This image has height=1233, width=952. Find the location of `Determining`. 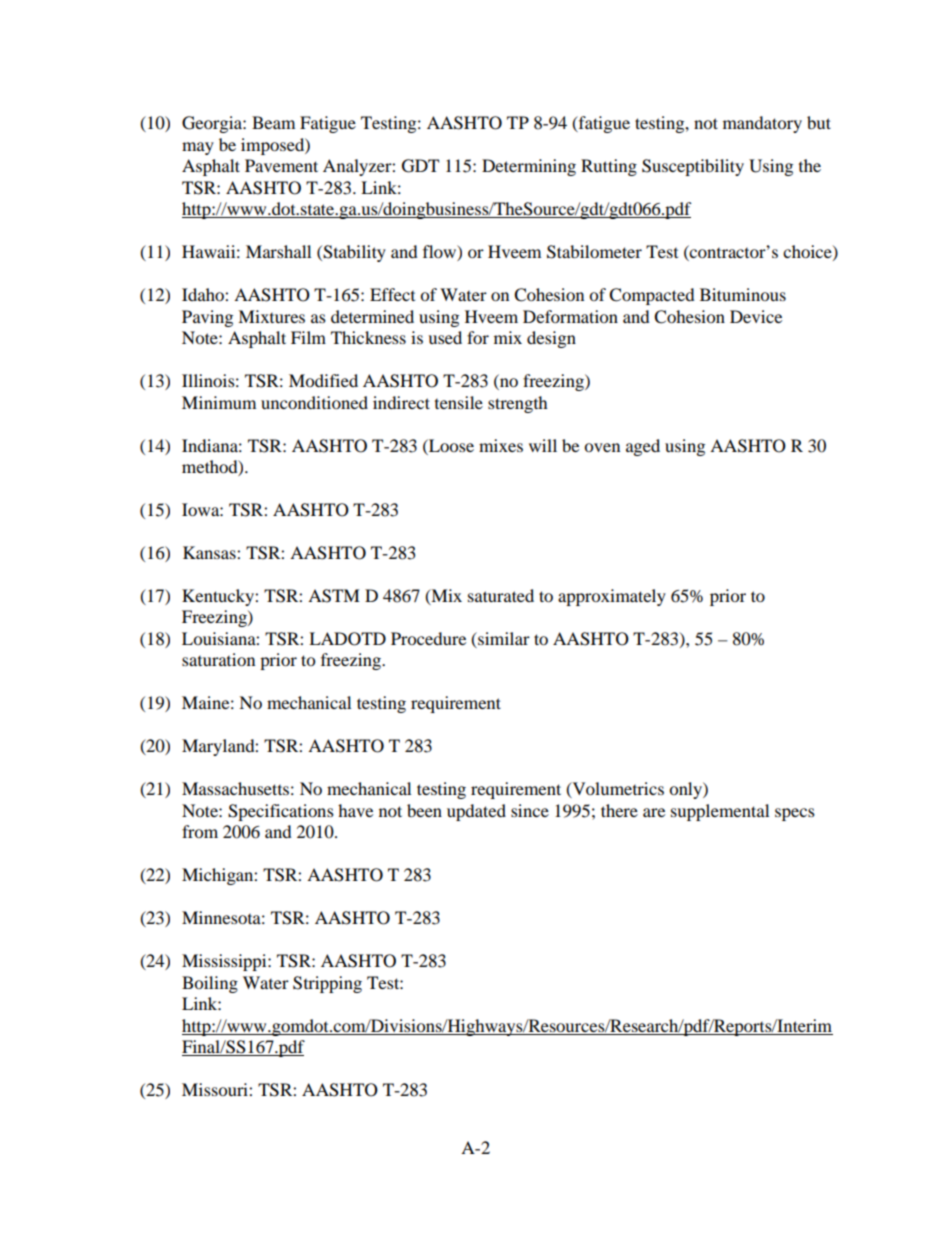

Determining is located at coordinates (529, 167).
